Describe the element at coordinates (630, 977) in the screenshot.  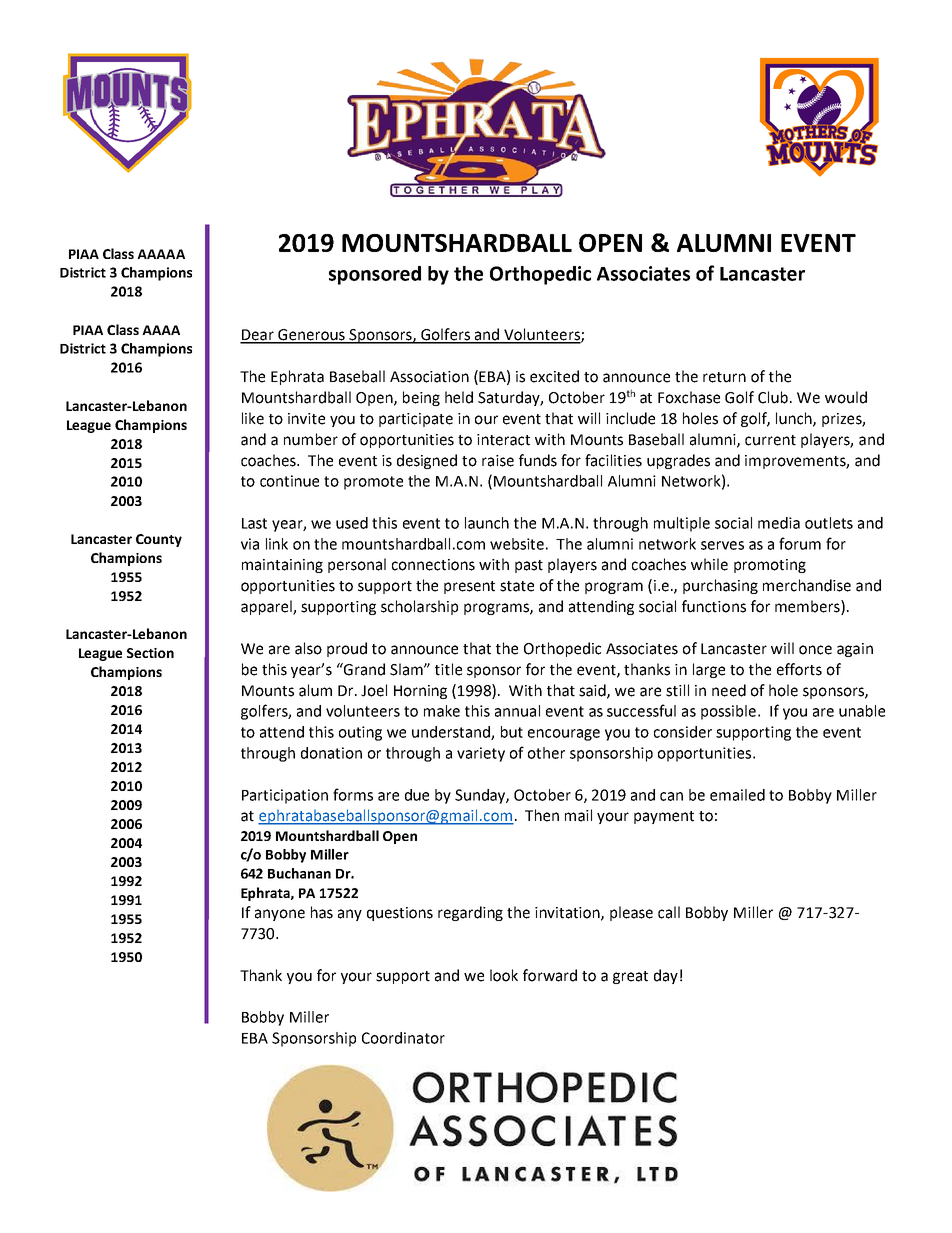
I see `great` at that location.
